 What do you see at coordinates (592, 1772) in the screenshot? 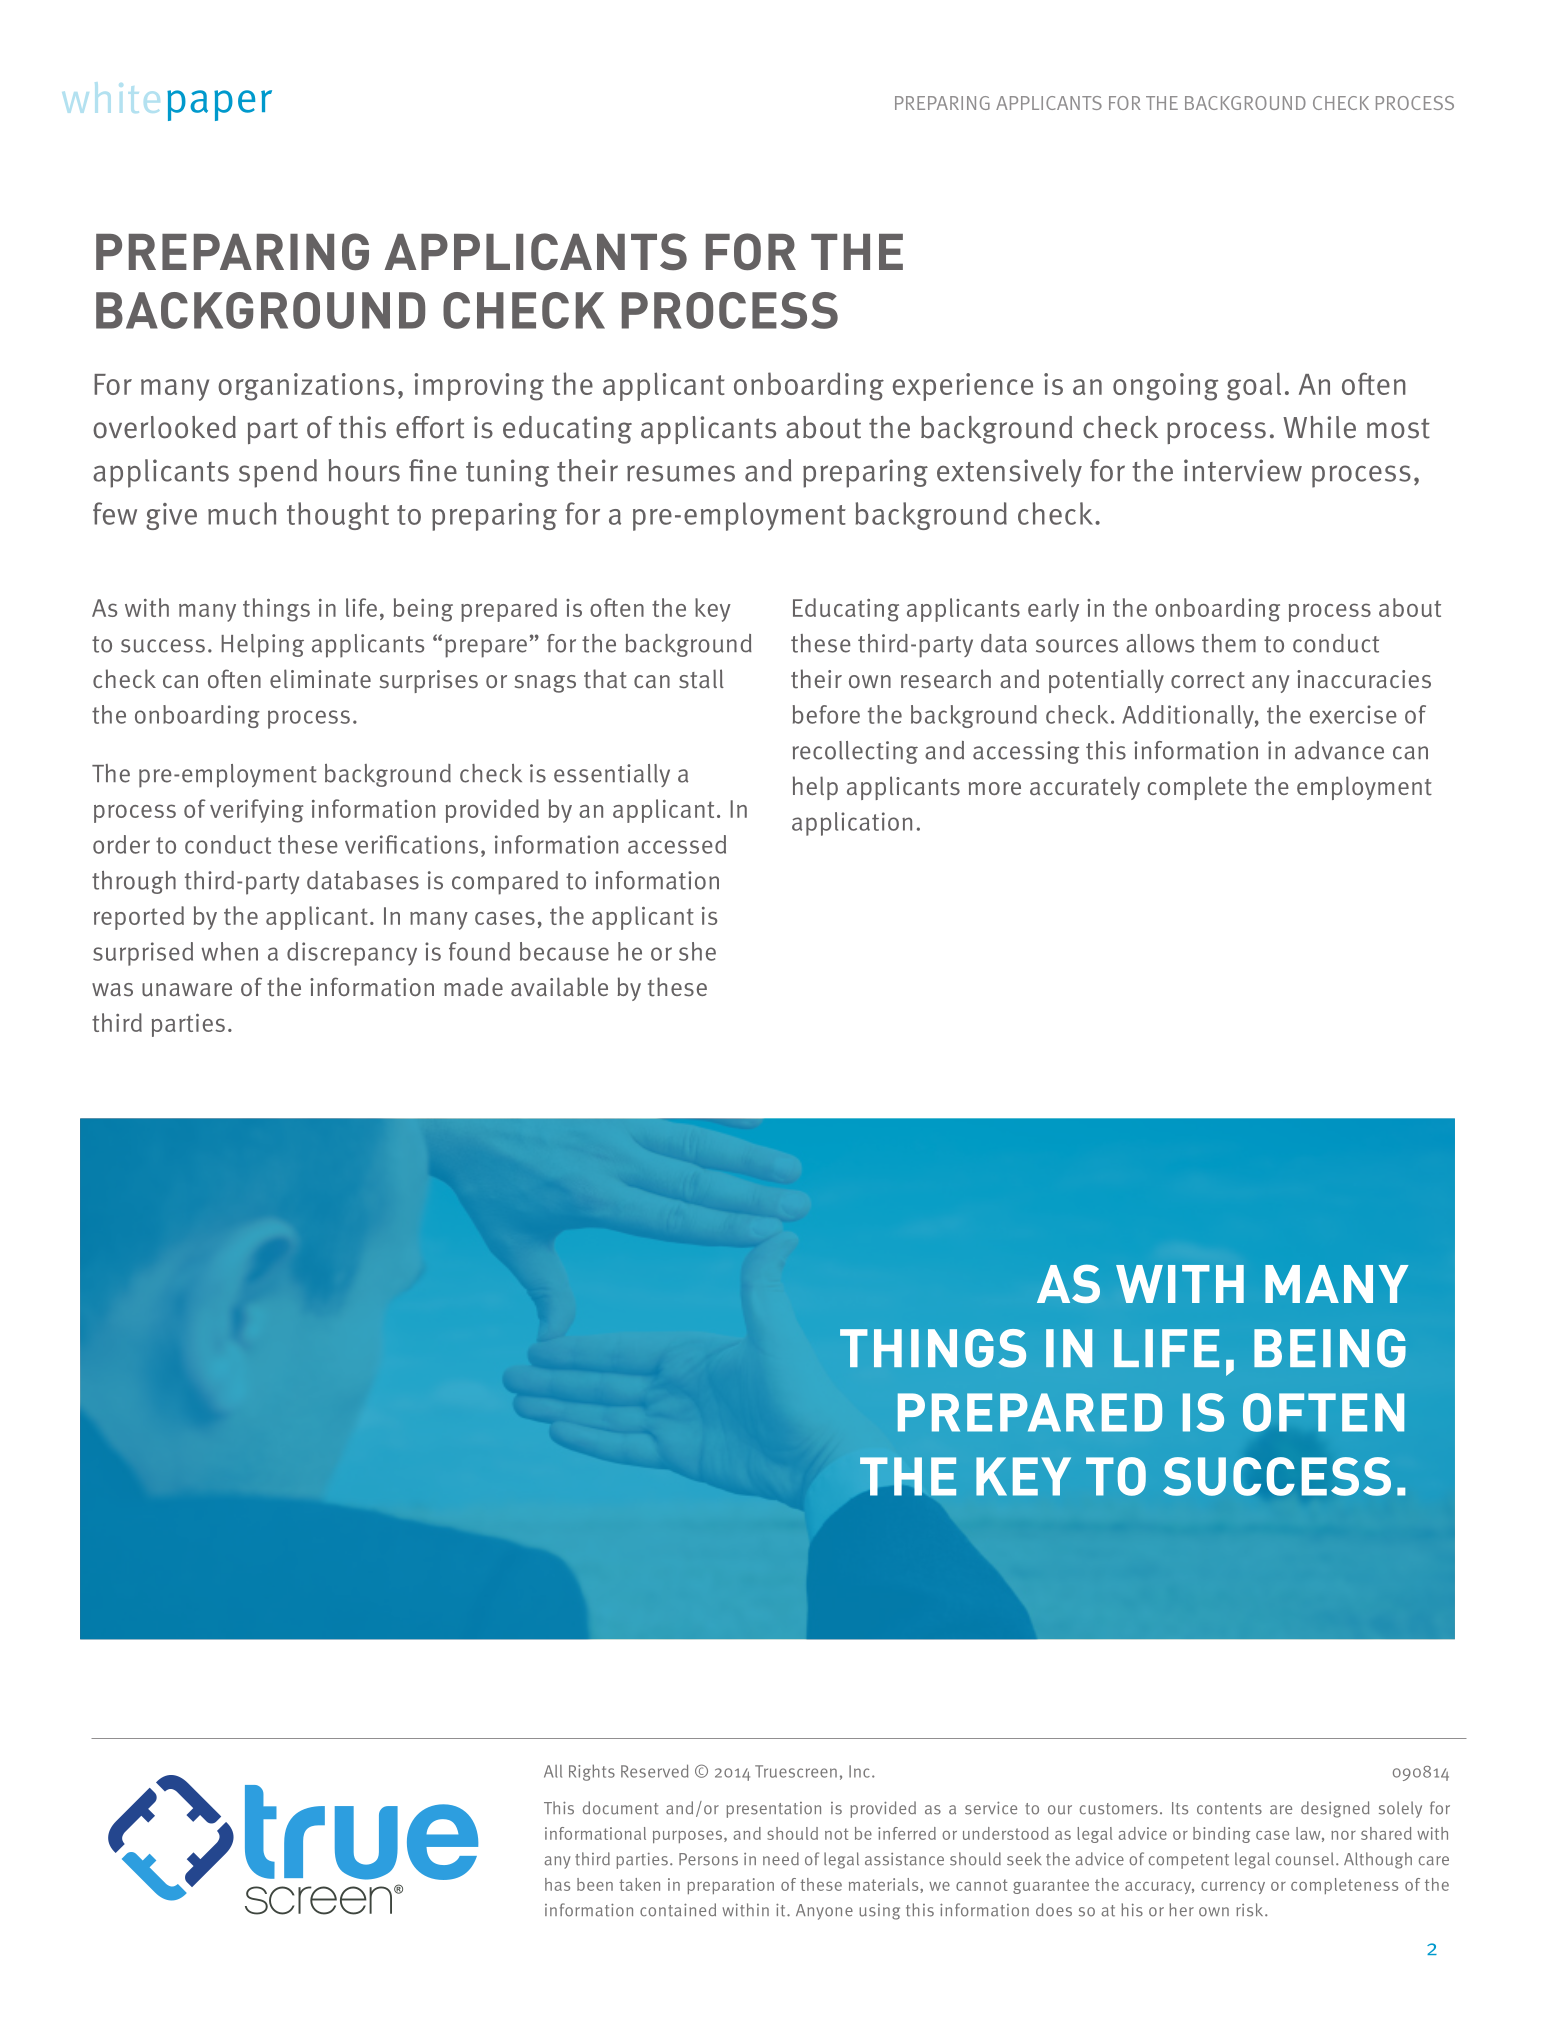
I see `Rights` at bounding box center [592, 1772].
